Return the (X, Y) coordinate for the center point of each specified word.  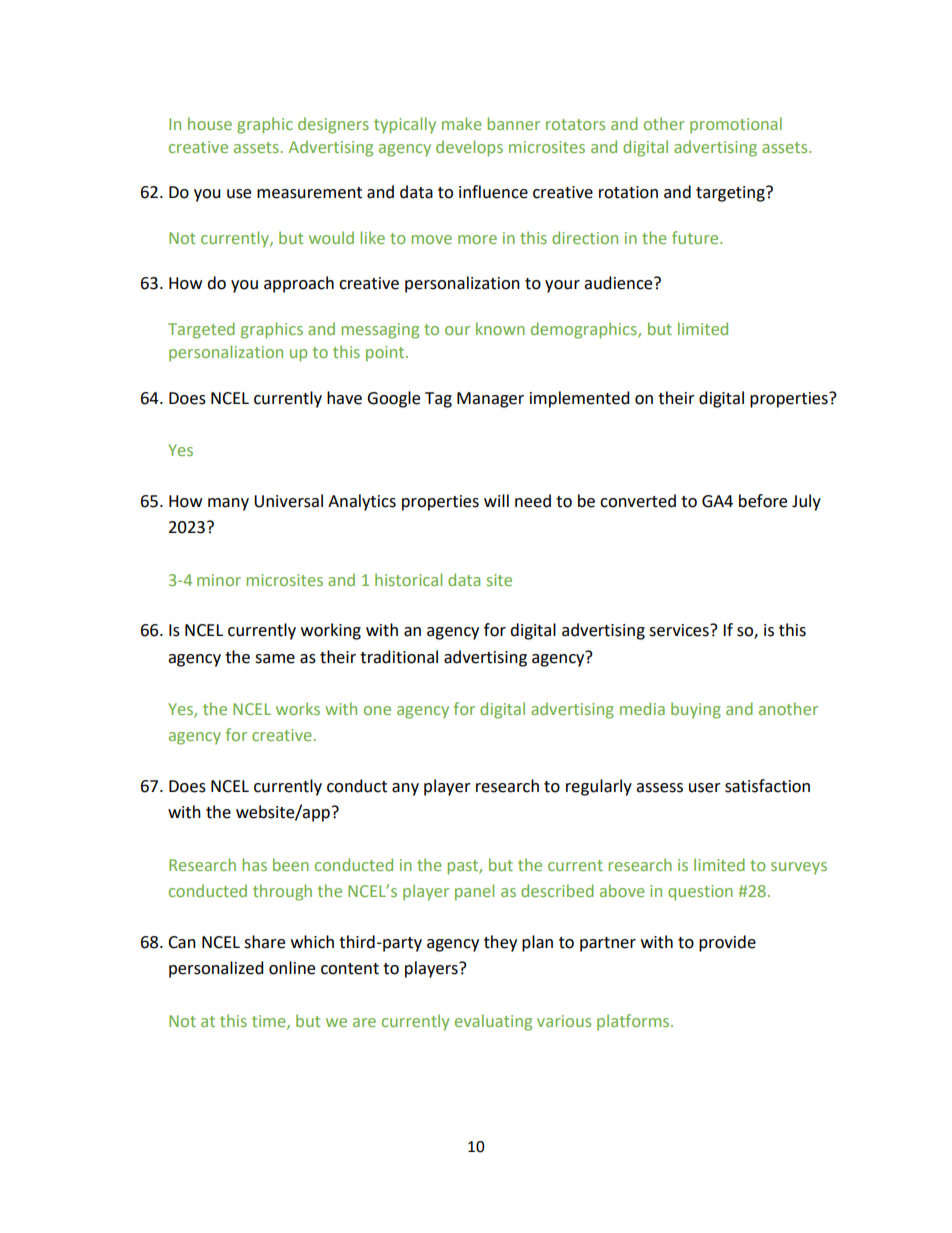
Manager (490, 400)
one (377, 710)
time (270, 1022)
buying (696, 710)
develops (469, 148)
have (344, 398)
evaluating (493, 1022)
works (298, 708)
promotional (736, 125)
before (763, 501)
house (210, 123)
